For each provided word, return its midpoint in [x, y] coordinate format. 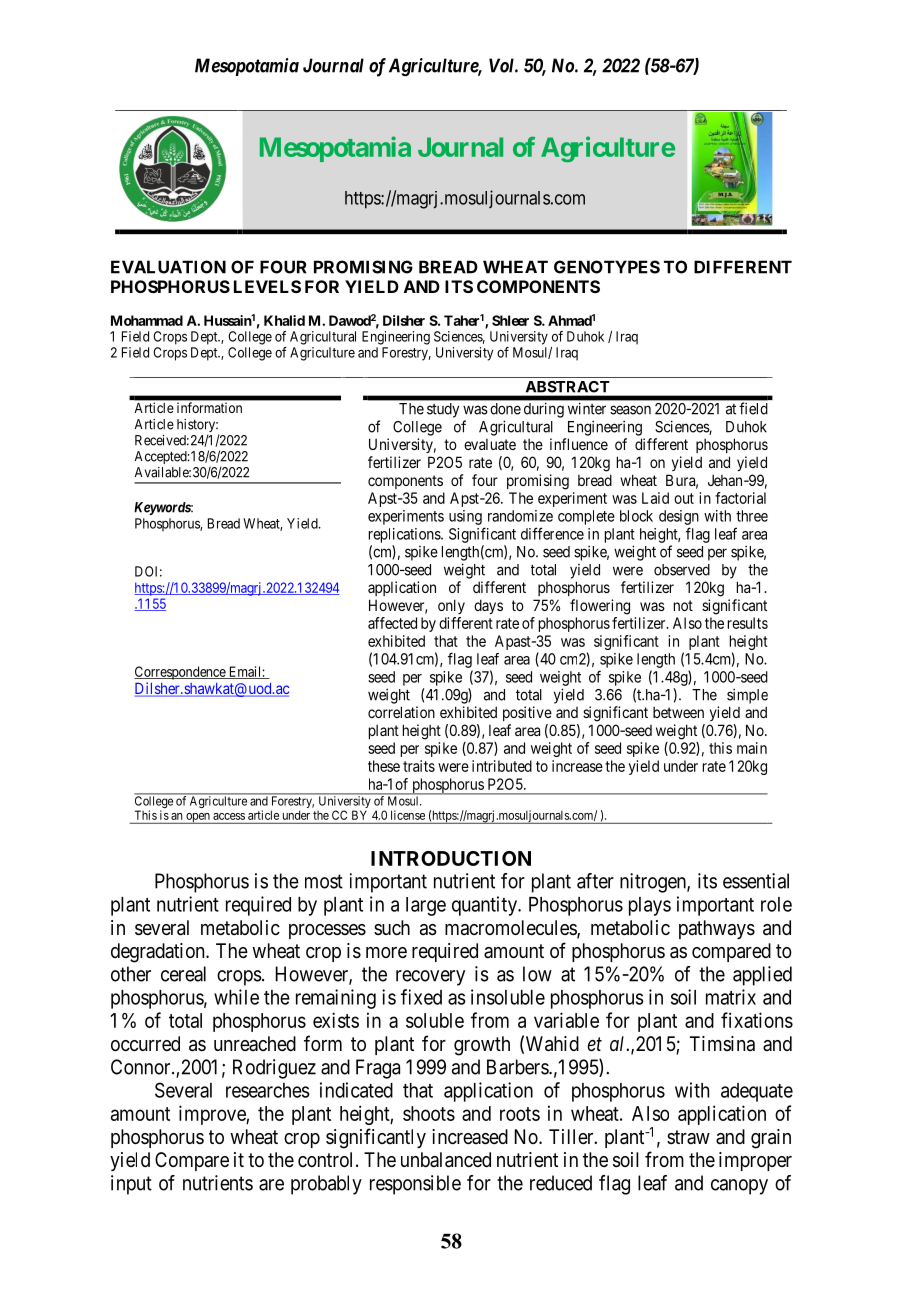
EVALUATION [168, 267]
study [443, 410]
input [131, 1185]
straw [688, 1137]
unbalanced [446, 1160]
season [630, 410]
